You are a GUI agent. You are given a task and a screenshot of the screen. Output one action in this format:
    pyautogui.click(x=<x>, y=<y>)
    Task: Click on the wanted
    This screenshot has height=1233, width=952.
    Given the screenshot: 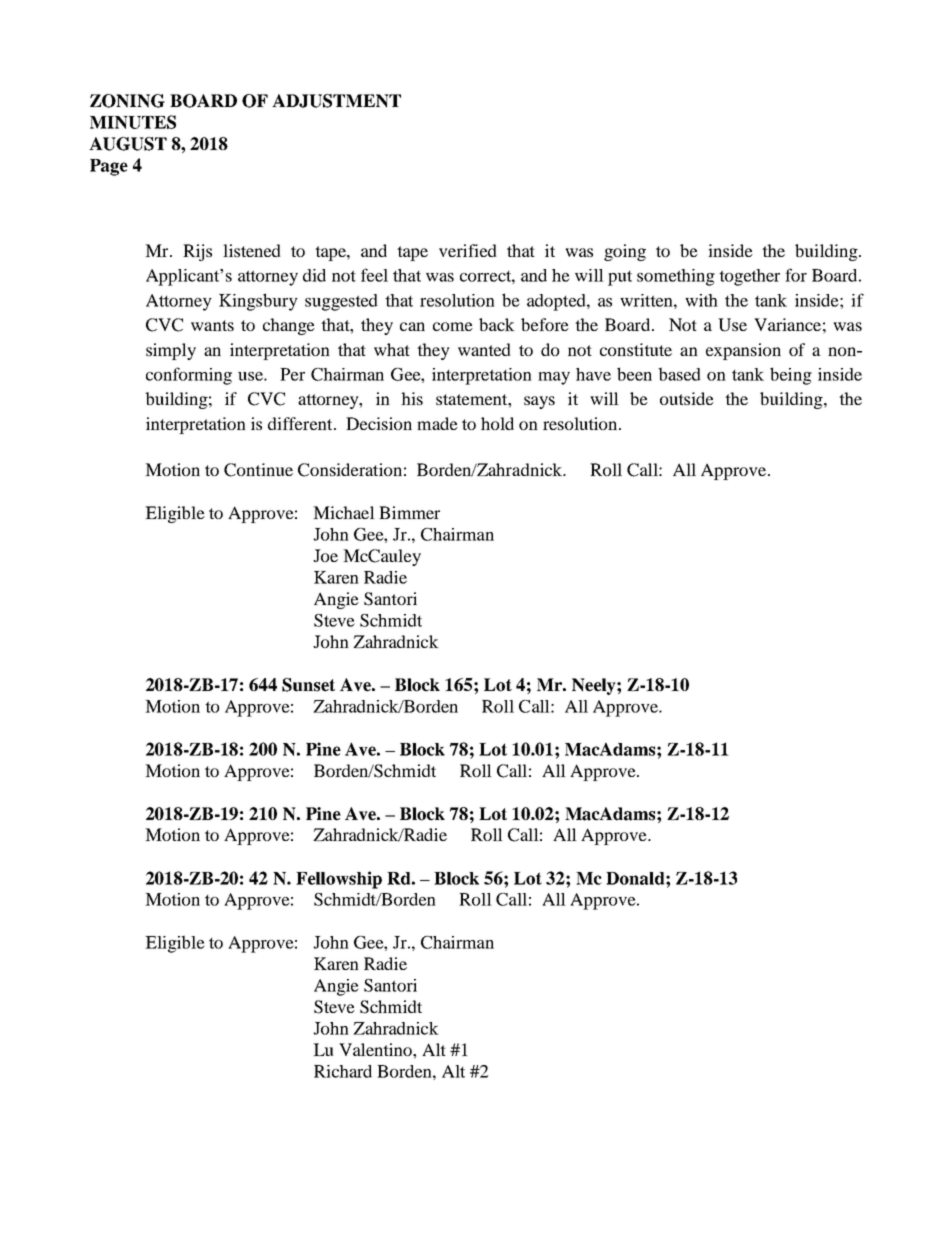 What is the action you would take?
    pyautogui.click(x=484, y=349)
